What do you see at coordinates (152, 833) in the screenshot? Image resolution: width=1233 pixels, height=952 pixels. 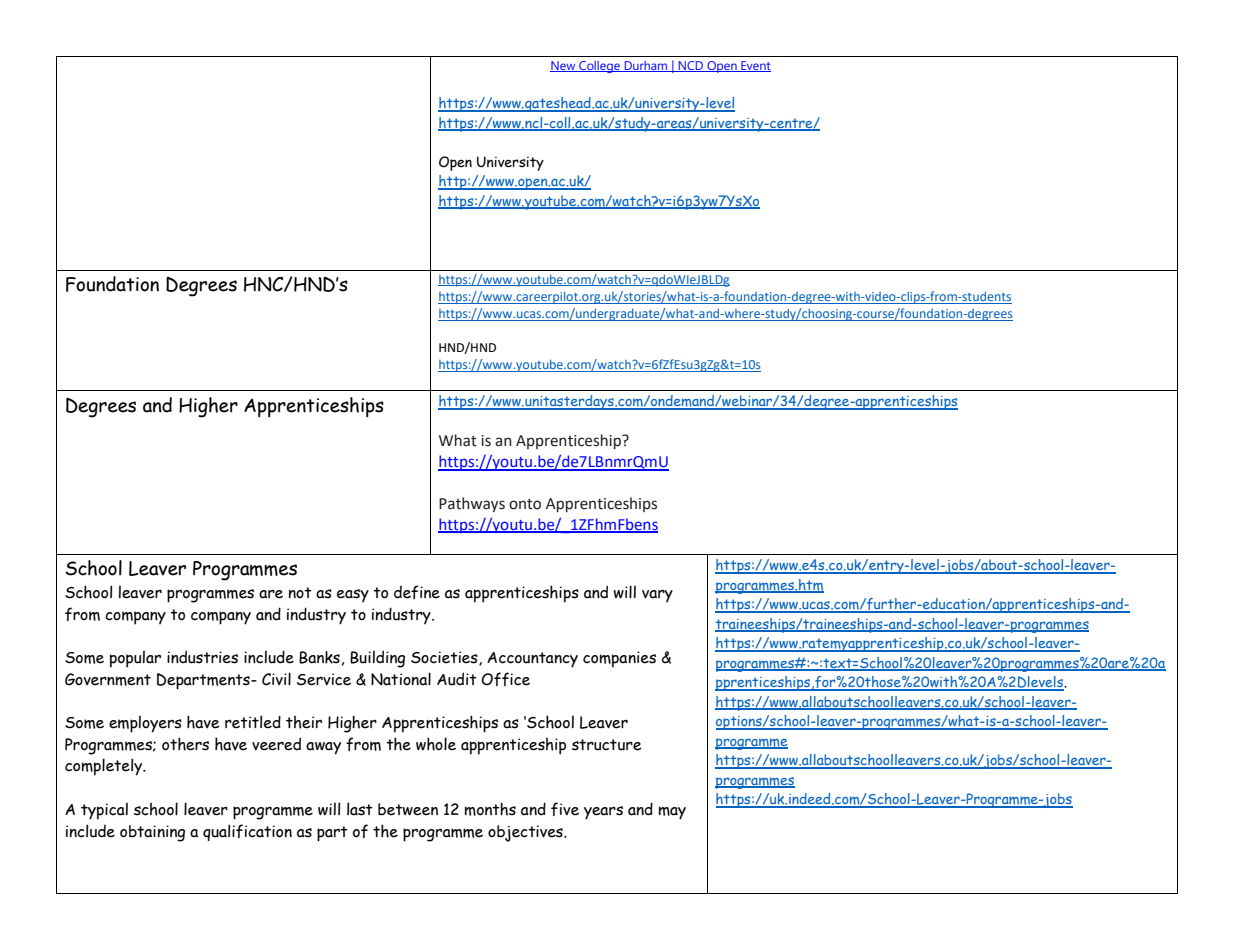 I see `obtaining` at bounding box center [152, 833].
